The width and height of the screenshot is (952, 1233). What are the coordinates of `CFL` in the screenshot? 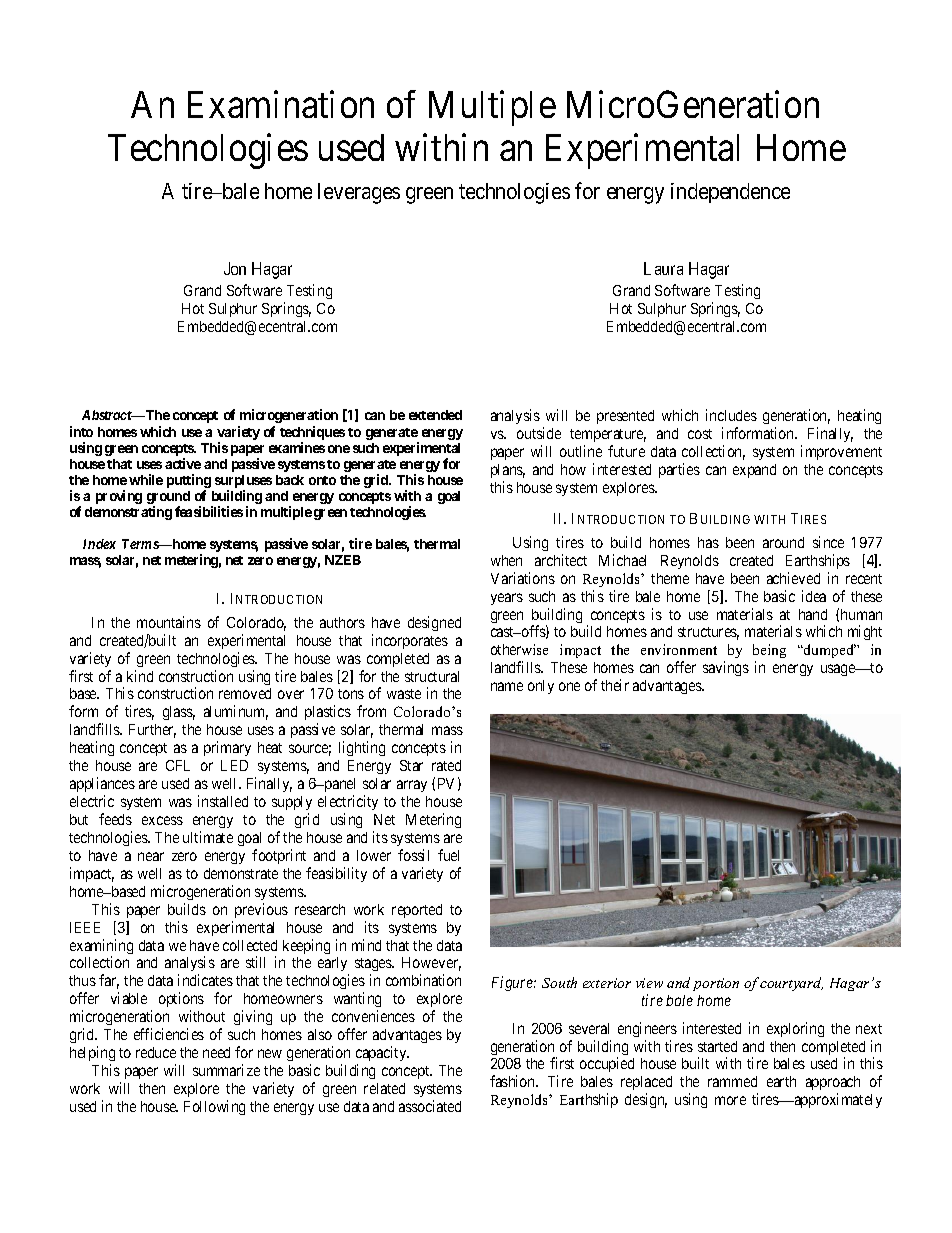 It's located at (178, 765).
